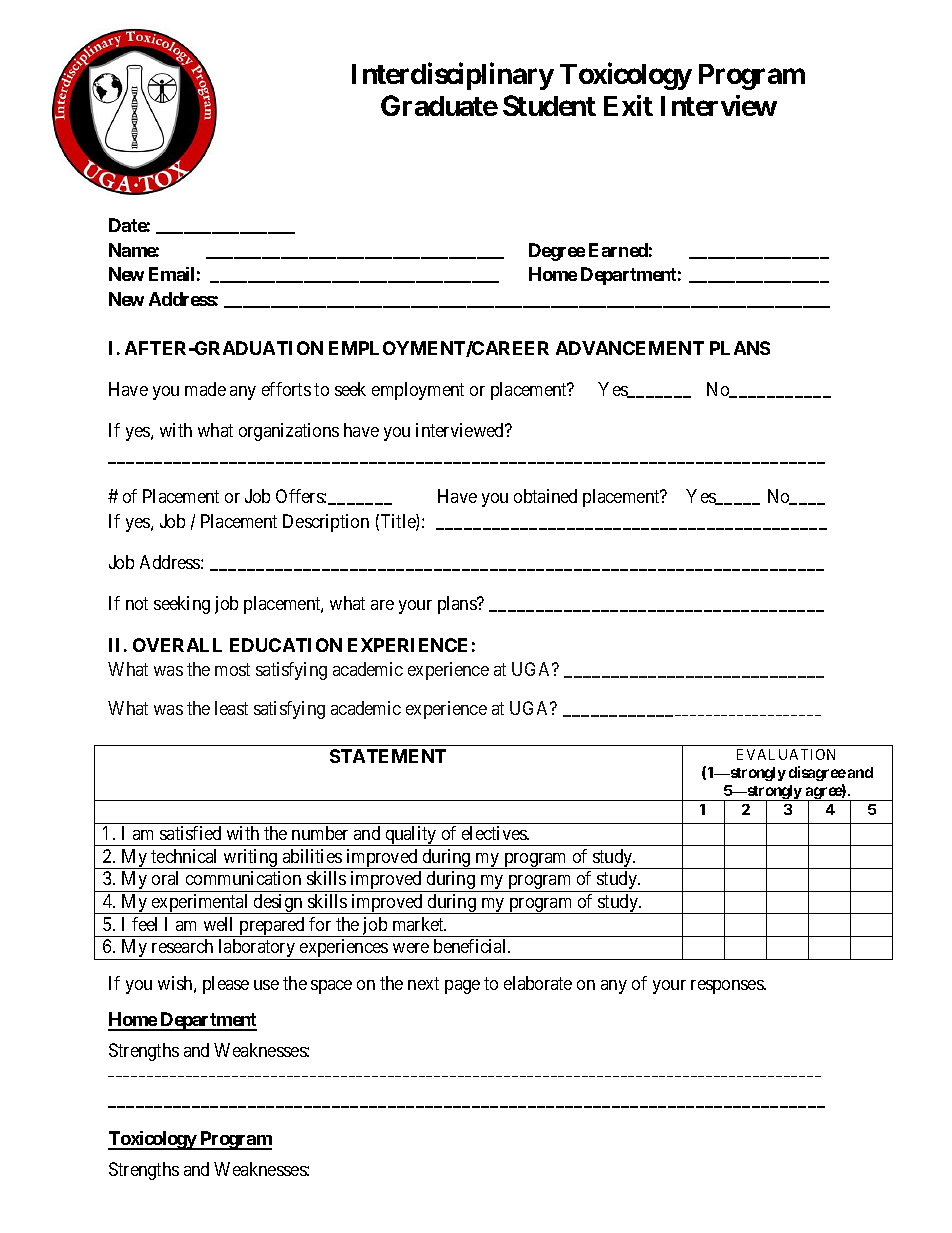 The height and width of the screenshot is (1233, 952). Describe the element at coordinates (326, 523) in the screenshot. I see `Description` at that location.
